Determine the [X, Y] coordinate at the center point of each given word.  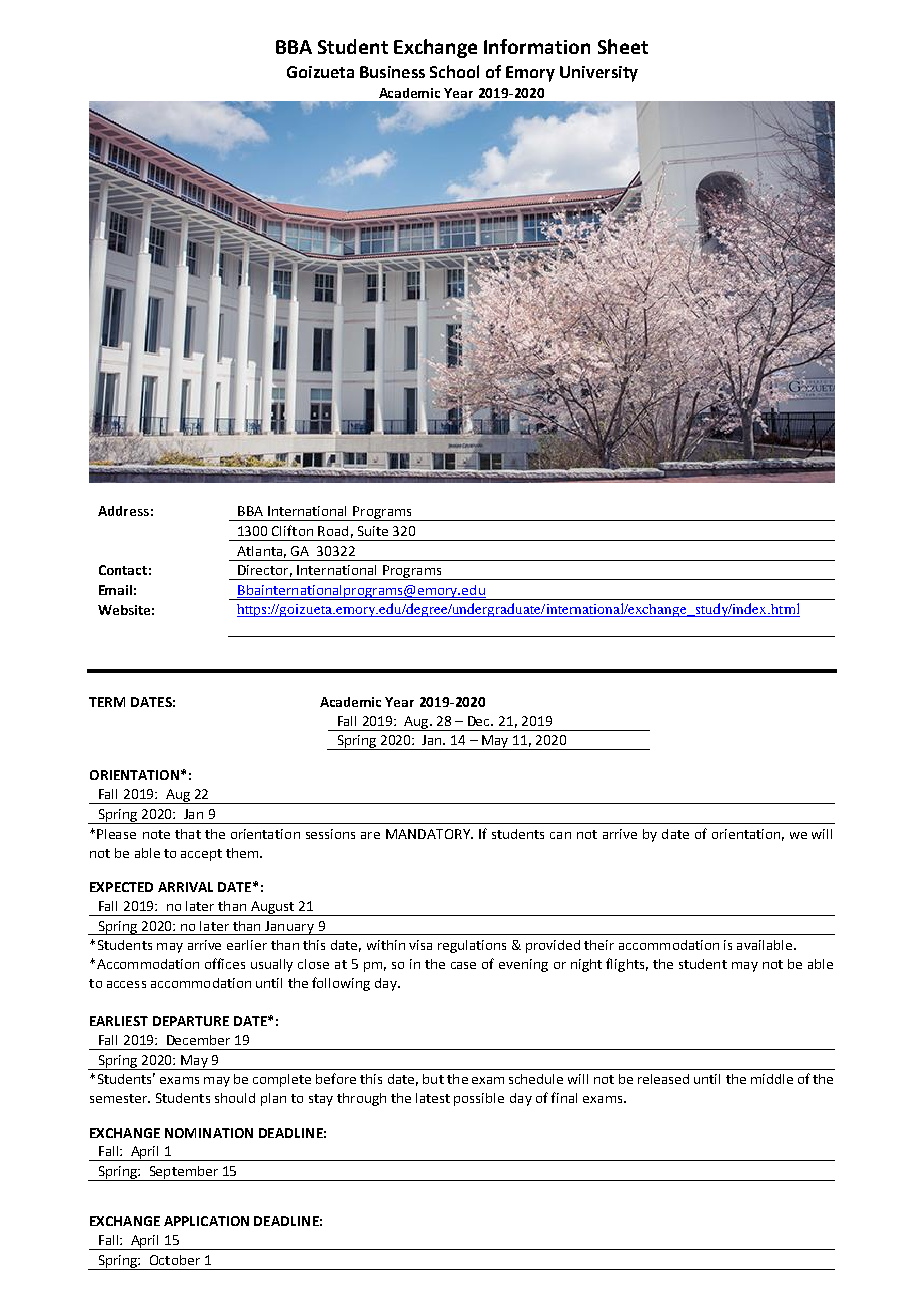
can [560, 835]
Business [392, 72]
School [454, 71]
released [663, 1079]
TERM [107, 702]
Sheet [623, 46]
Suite [373, 531]
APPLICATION [206, 1221]
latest [433, 1098]
